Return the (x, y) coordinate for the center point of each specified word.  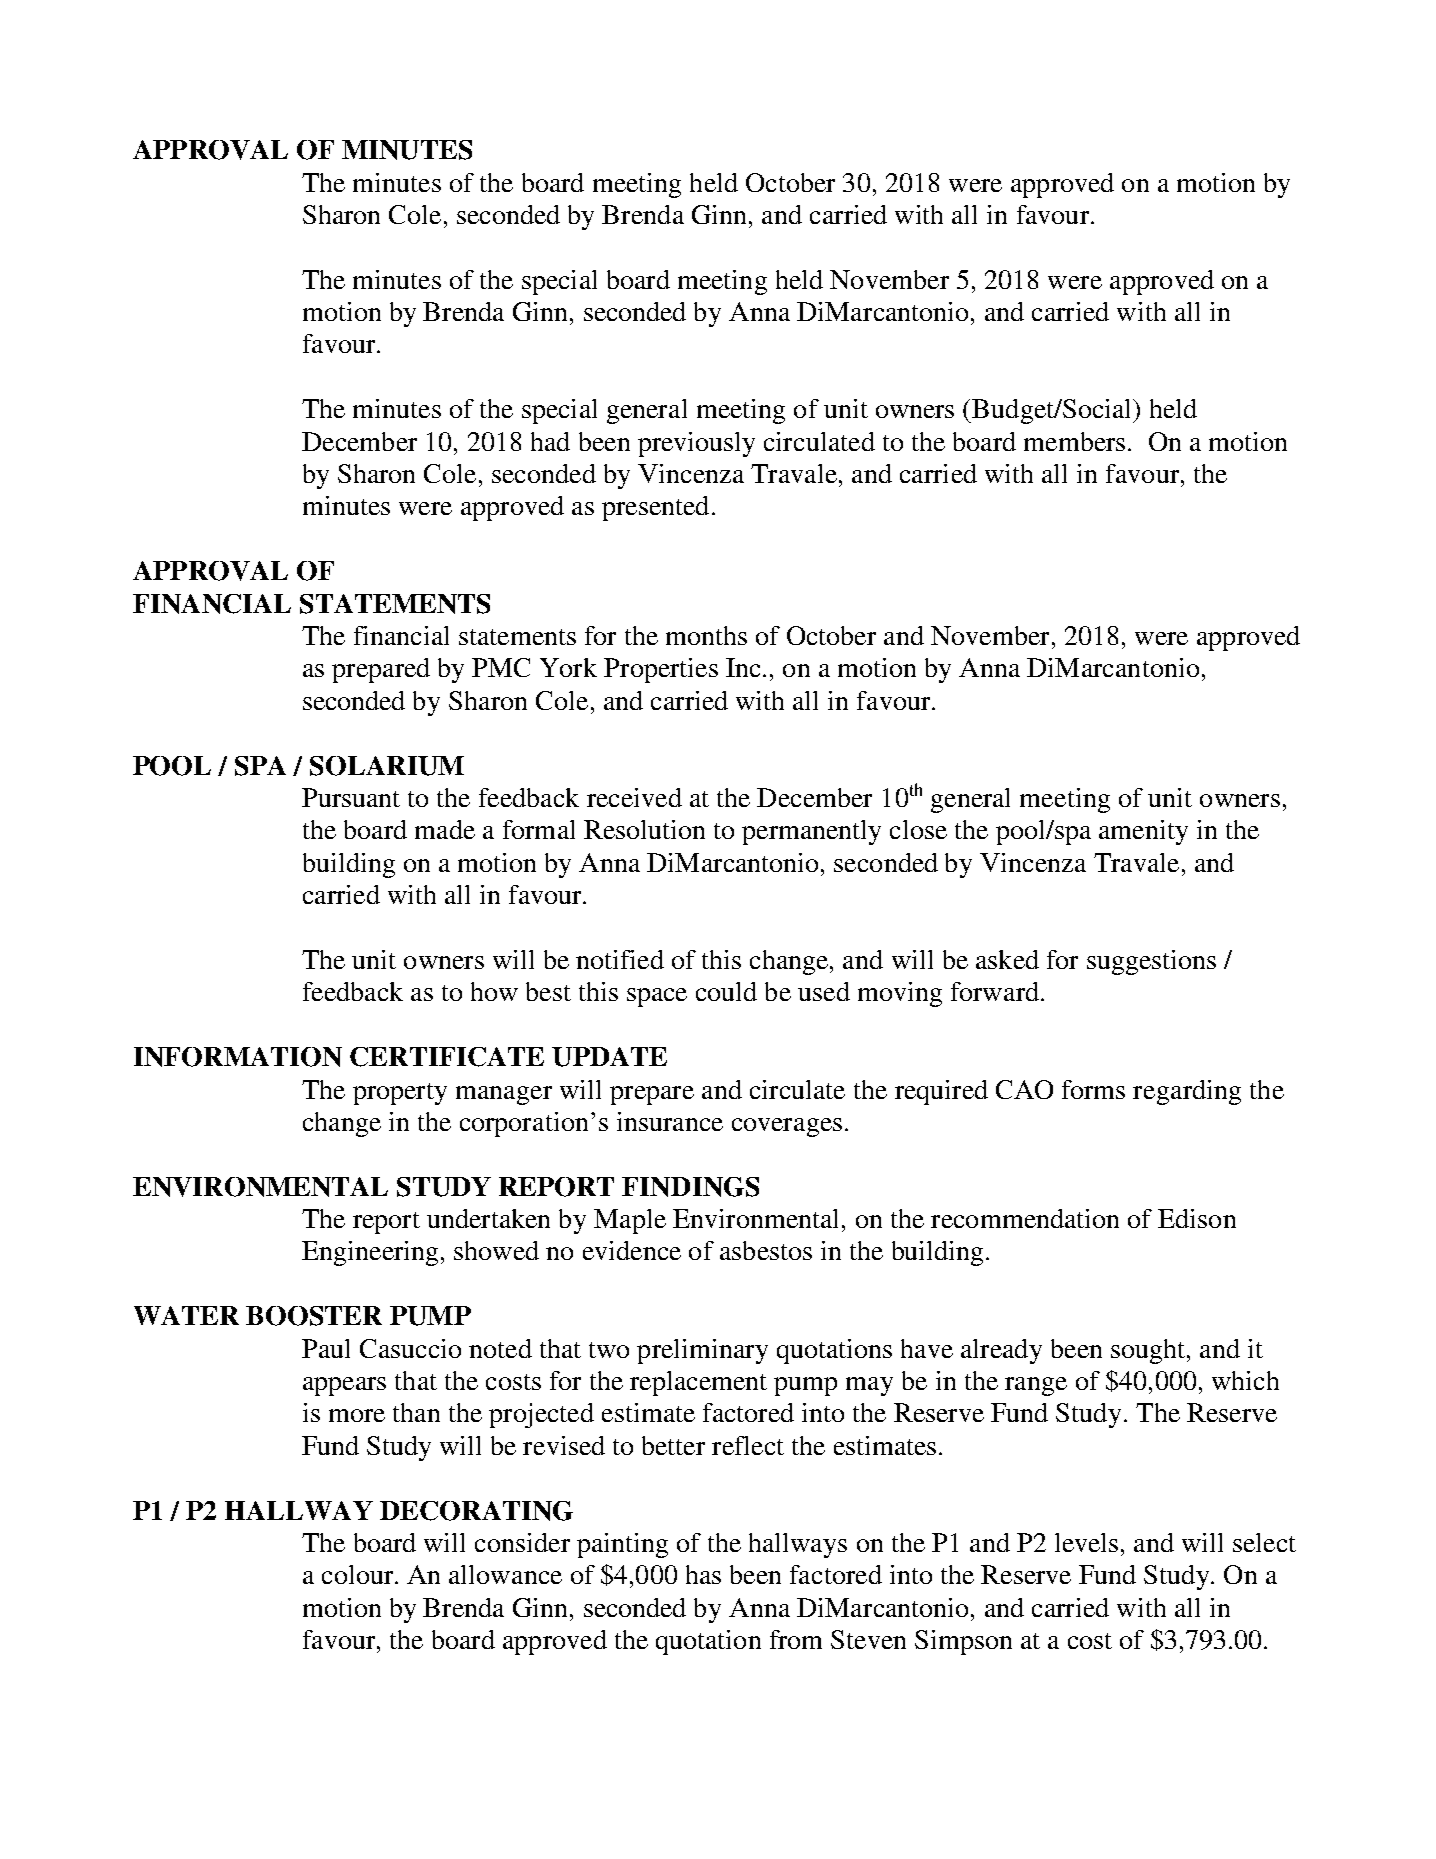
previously (696, 444)
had (550, 441)
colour (359, 1574)
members (1074, 441)
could (726, 991)
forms (1093, 1089)
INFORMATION (238, 1057)
